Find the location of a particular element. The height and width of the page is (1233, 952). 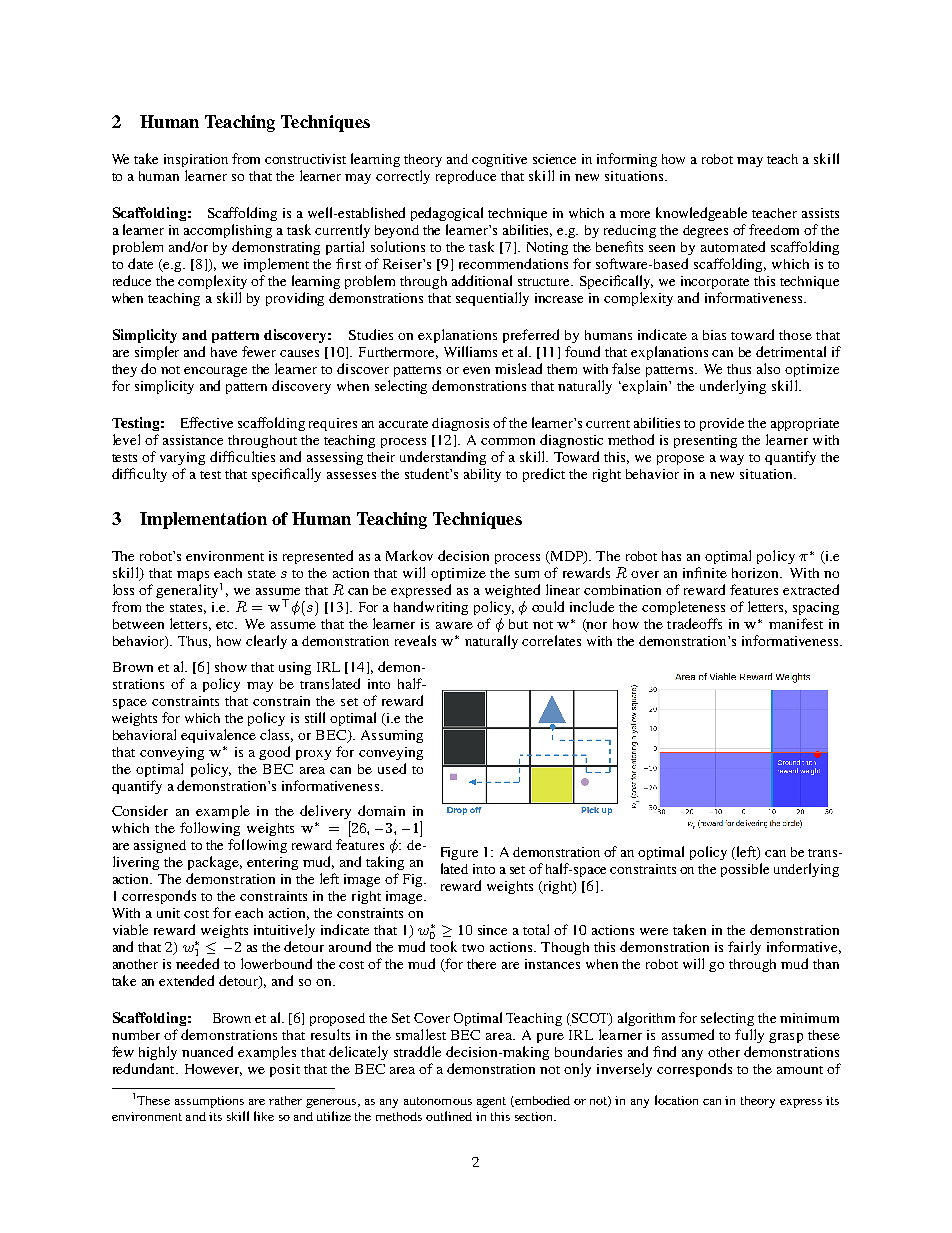

varying is located at coordinates (182, 458).
